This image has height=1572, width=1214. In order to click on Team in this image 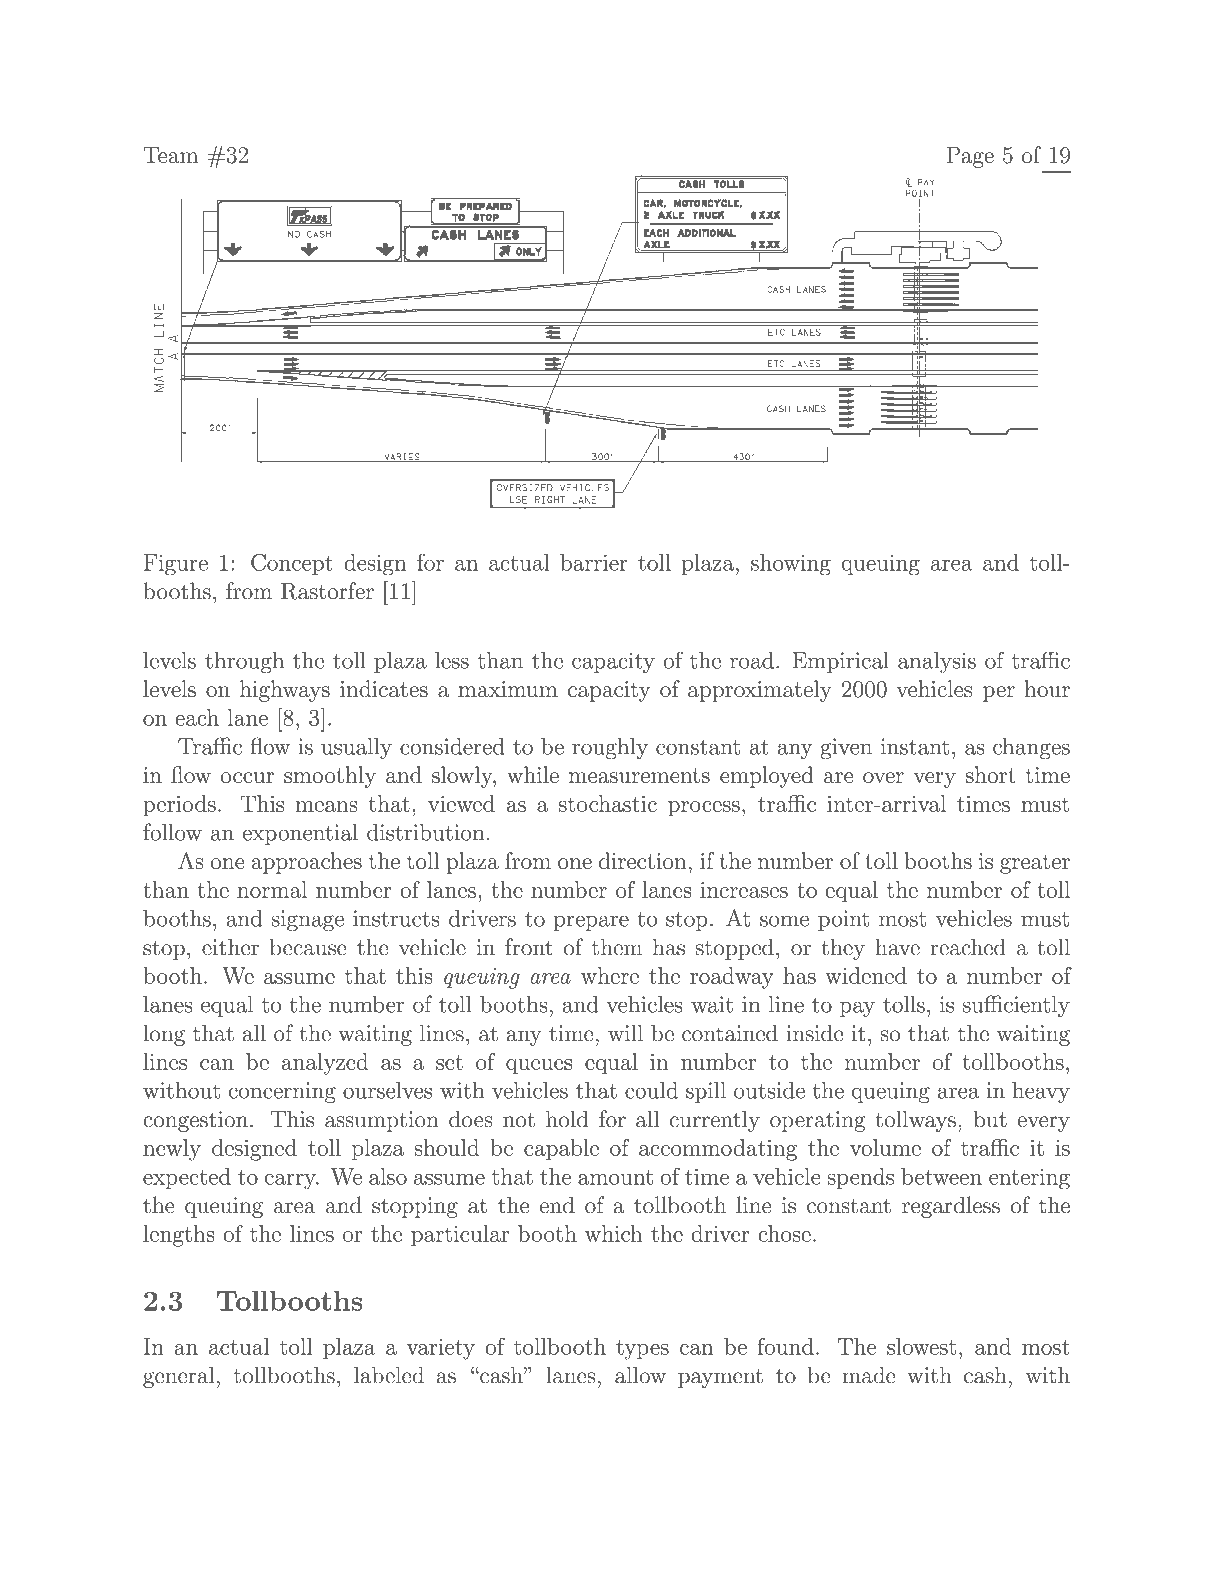, I will do `click(170, 155)`.
